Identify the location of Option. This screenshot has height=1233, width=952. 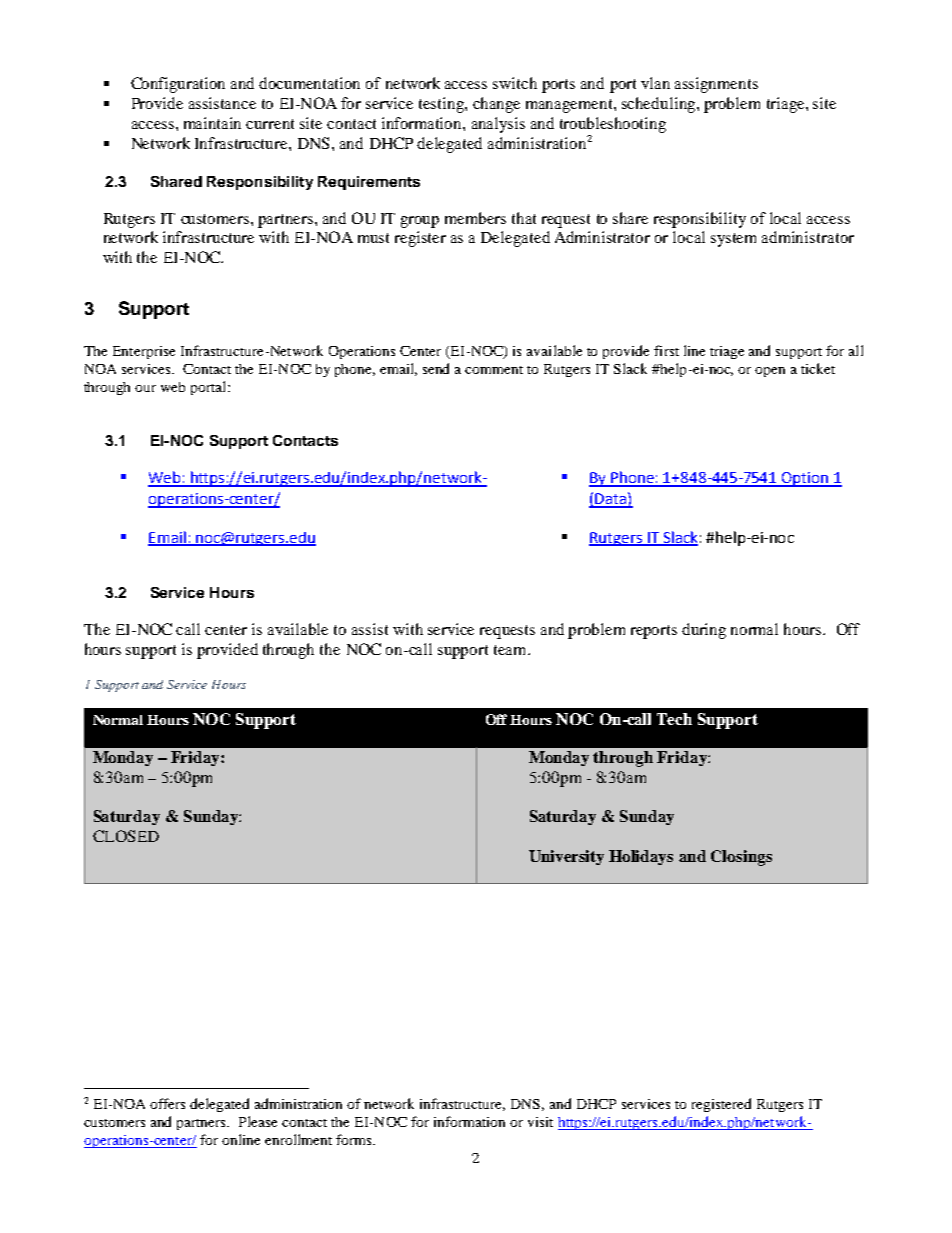
(805, 479).
